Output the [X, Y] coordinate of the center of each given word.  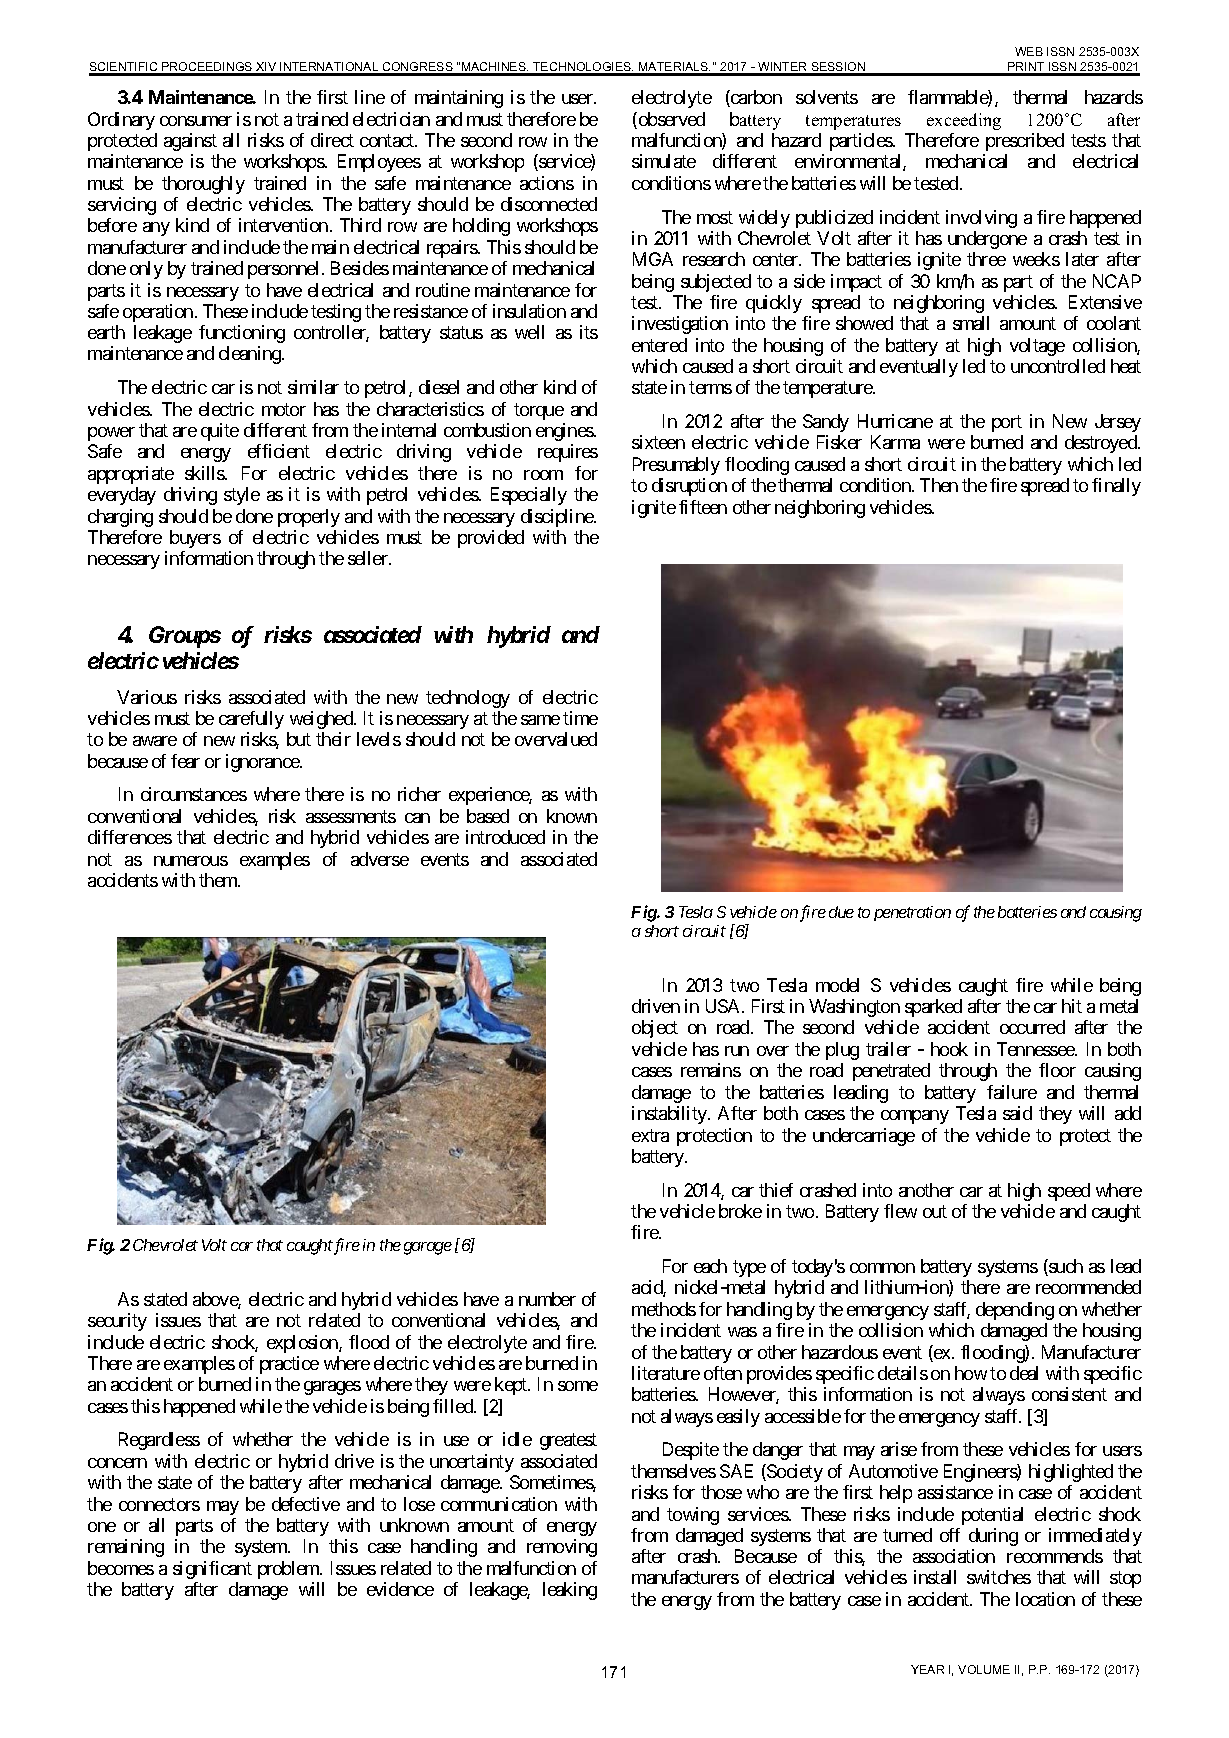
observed [670, 120]
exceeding [964, 121]
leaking [570, 1591]
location [1045, 1599]
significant [212, 1570]
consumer [196, 121]
